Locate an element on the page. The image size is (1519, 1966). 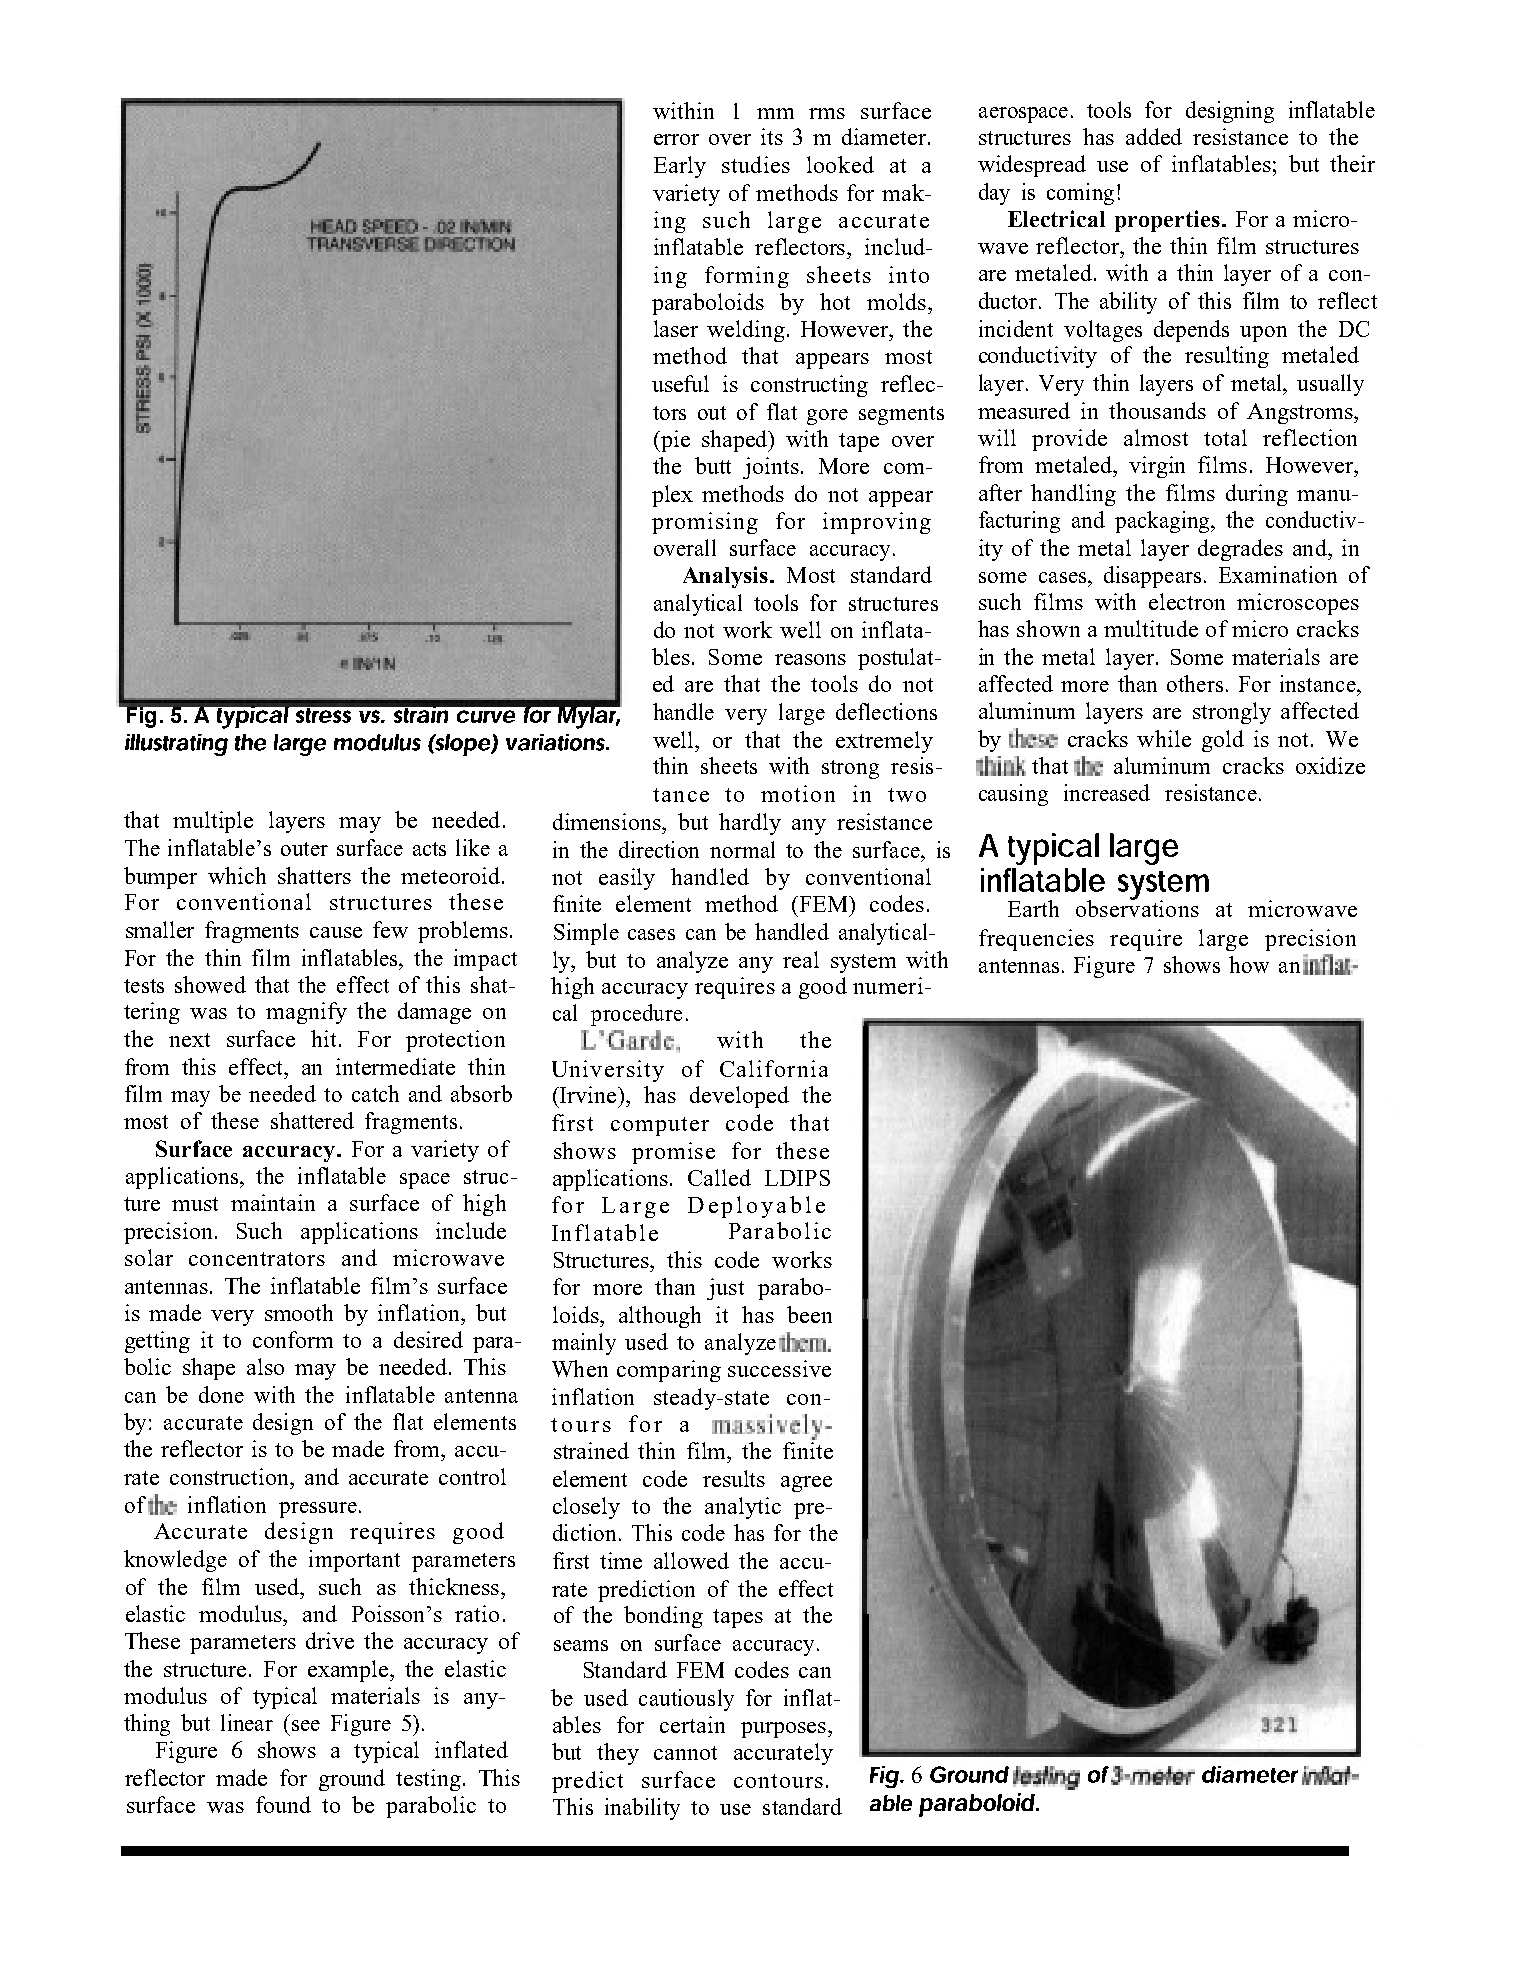
added is located at coordinates (1154, 136).
